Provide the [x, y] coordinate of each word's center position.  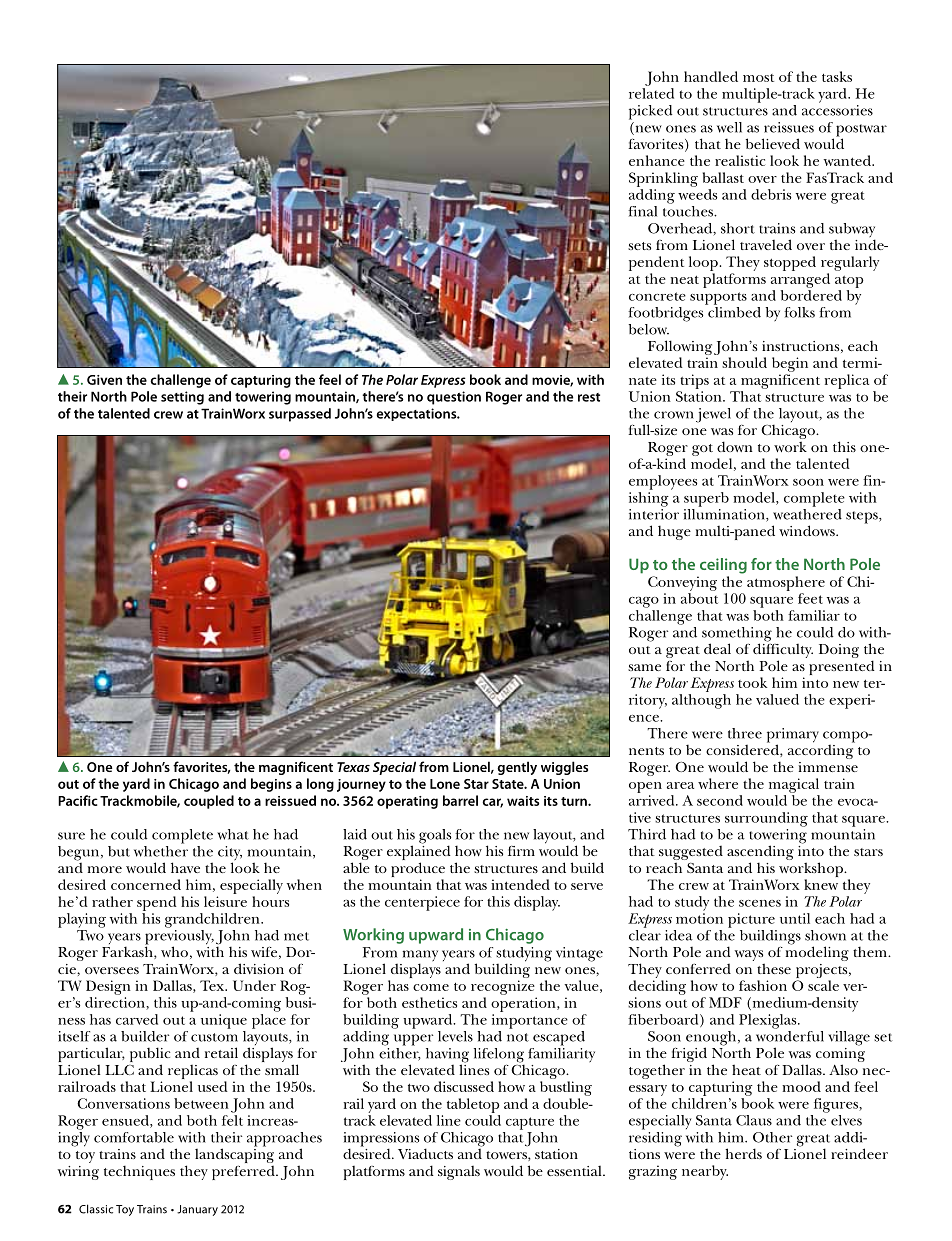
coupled [209, 802]
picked [651, 112]
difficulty [783, 651]
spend [157, 903]
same [644, 667]
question [454, 398]
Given [104, 380]
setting [182, 398]
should [744, 362]
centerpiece [422, 903]
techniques [139, 1172]
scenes [760, 903]
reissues [789, 127]
